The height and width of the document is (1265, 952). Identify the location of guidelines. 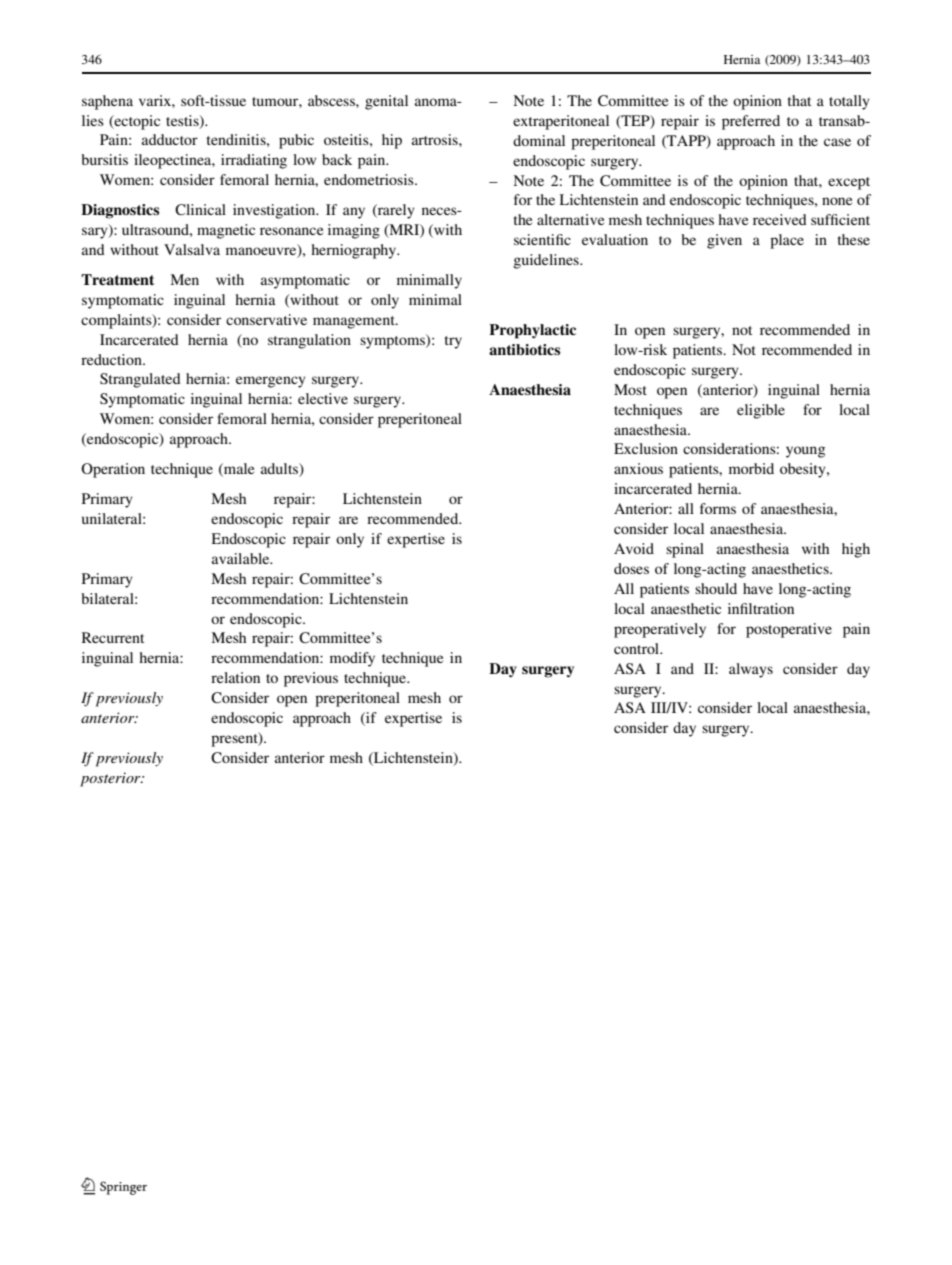
(547, 261).
